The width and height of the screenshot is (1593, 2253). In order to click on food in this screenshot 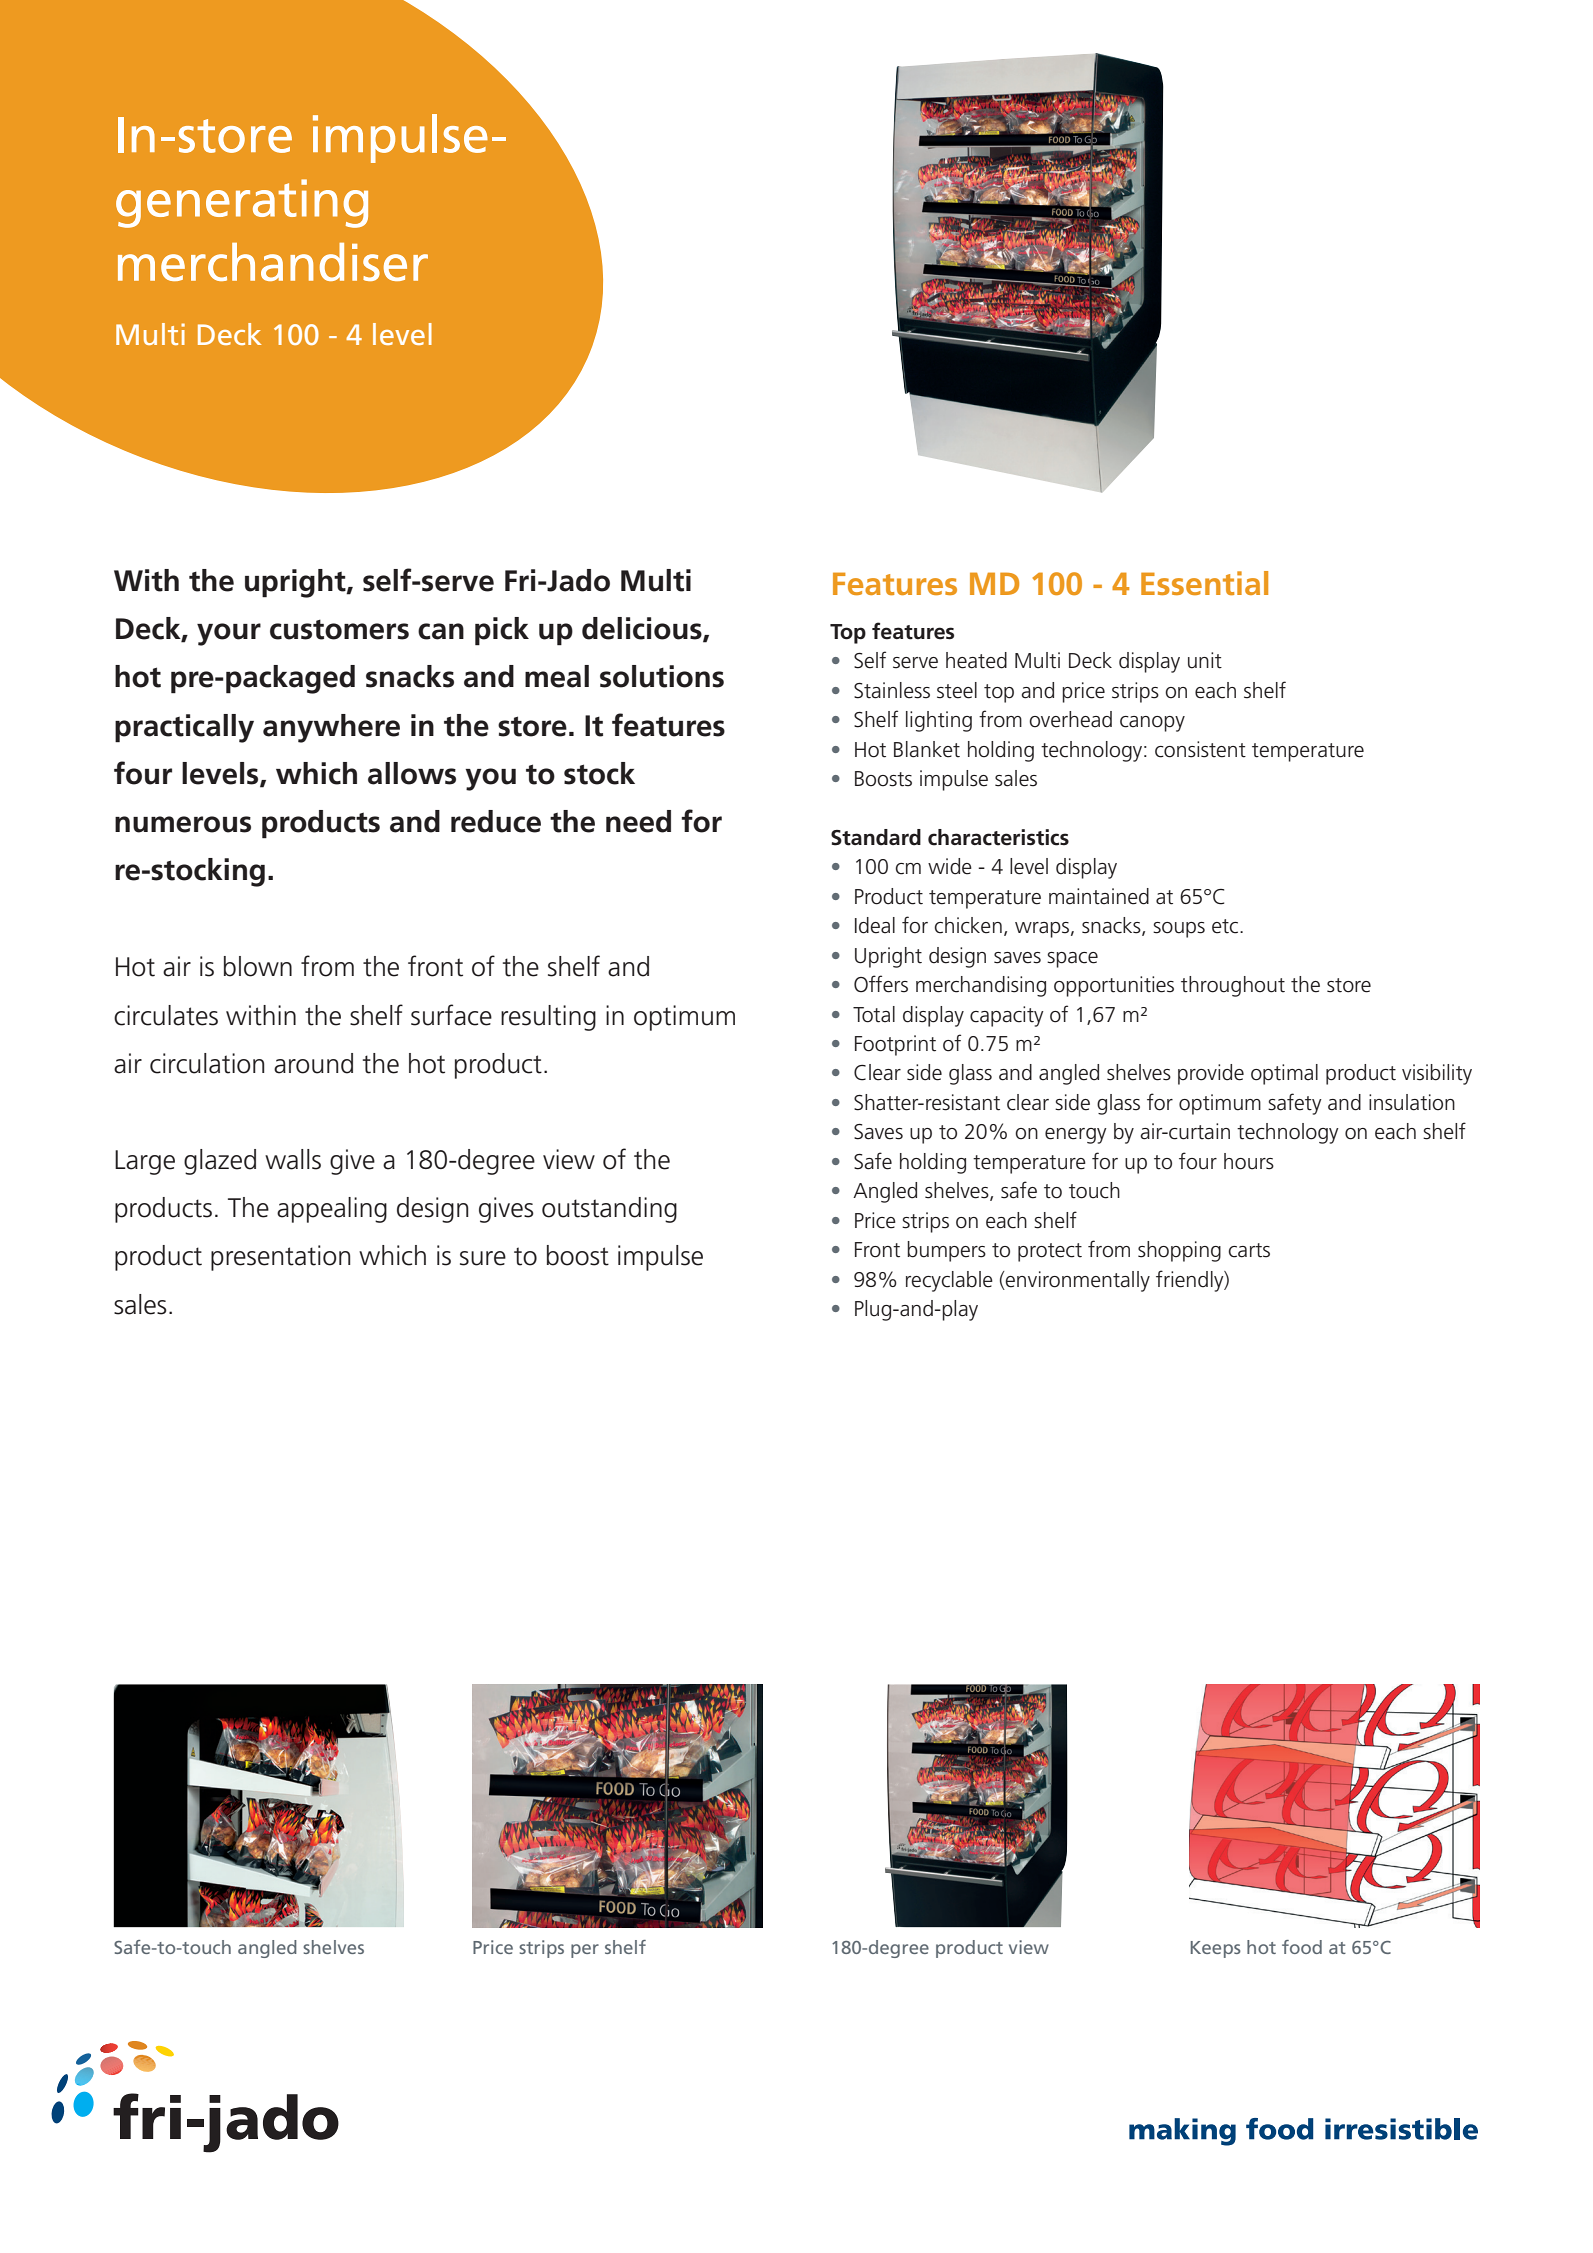, I will do `click(1302, 1947)`.
